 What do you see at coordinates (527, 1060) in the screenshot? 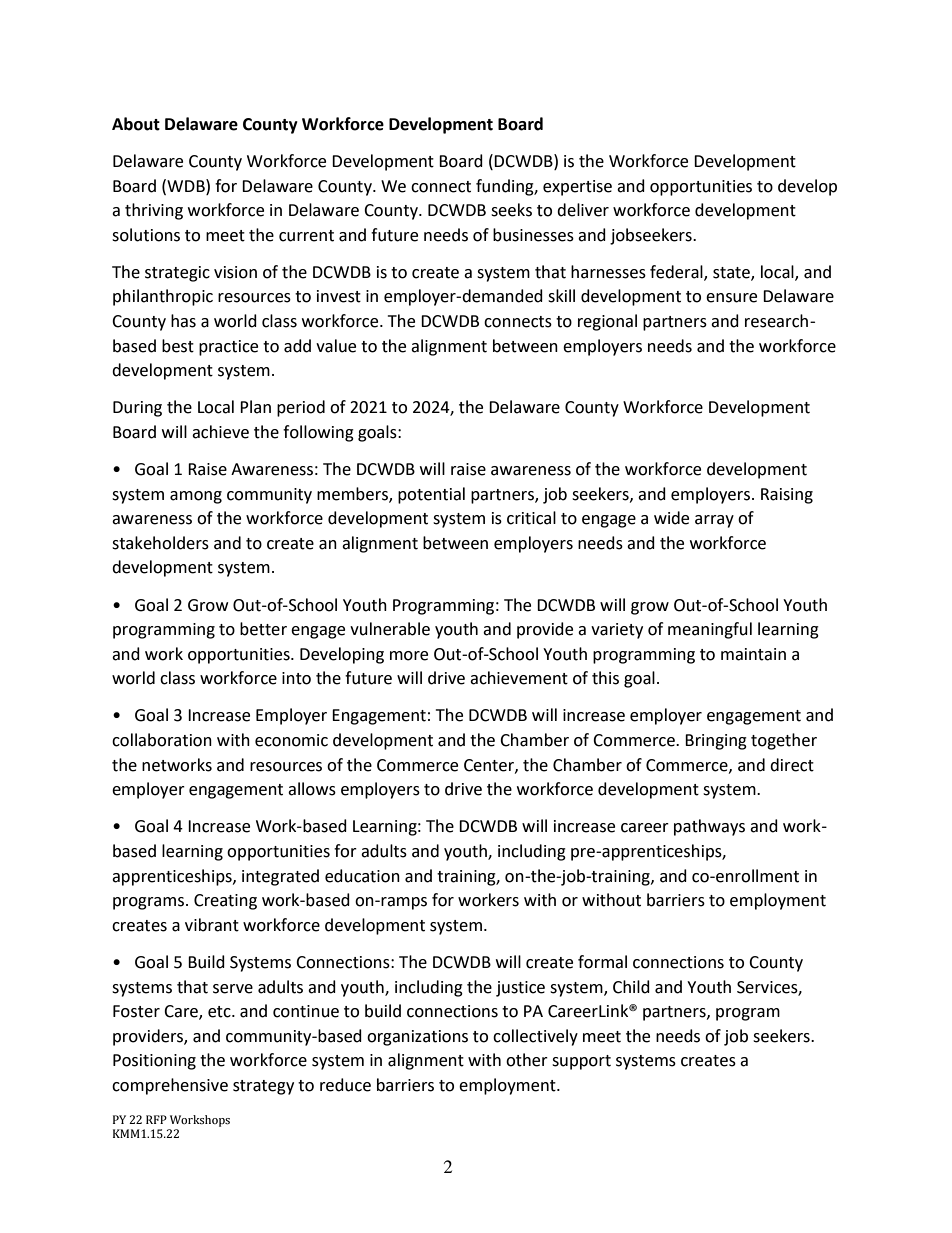
I see `other` at bounding box center [527, 1060].
